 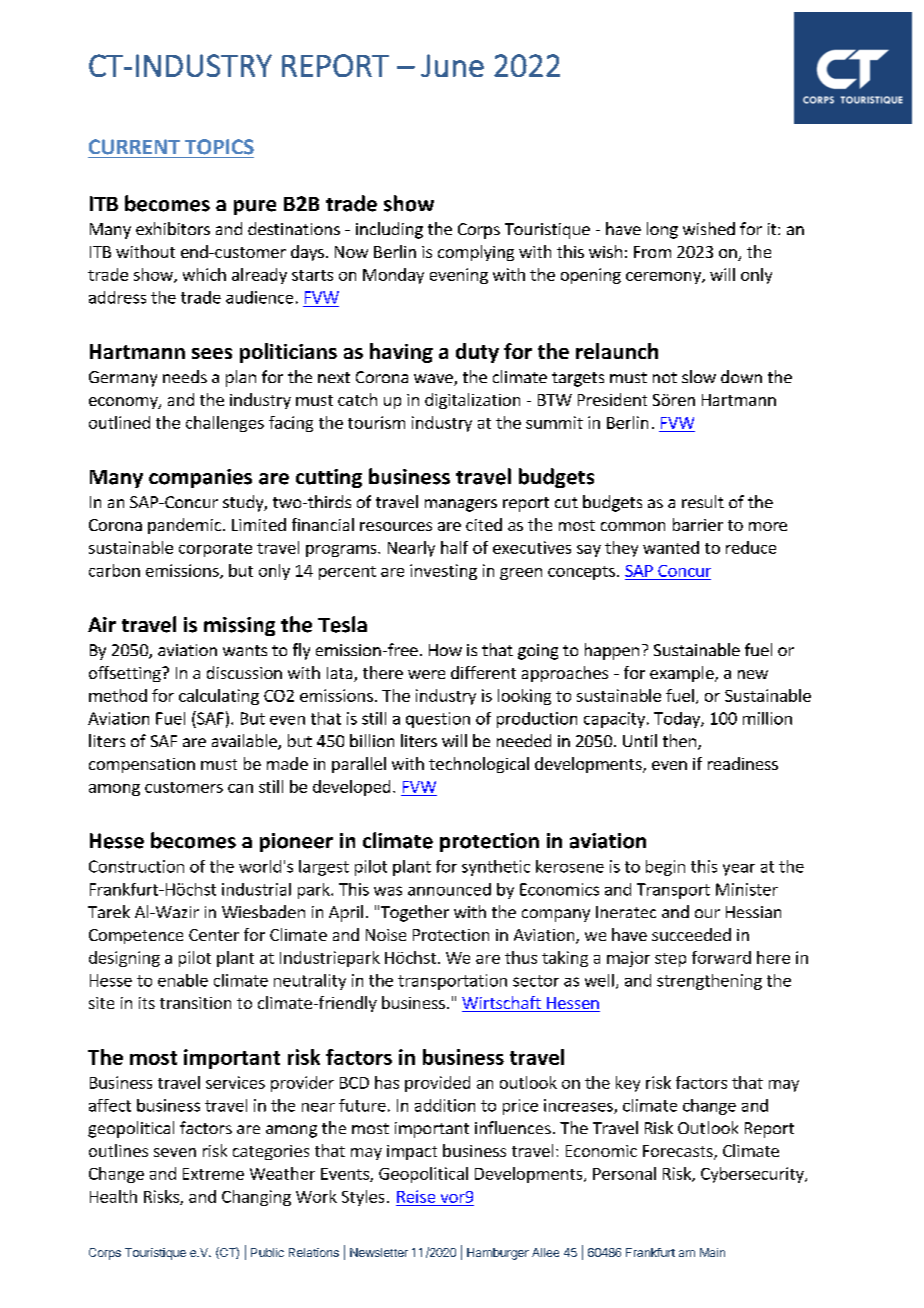 What do you see at coordinates (219, 697) in the page?
I see `calculating` at bounding box center [219, 697].
